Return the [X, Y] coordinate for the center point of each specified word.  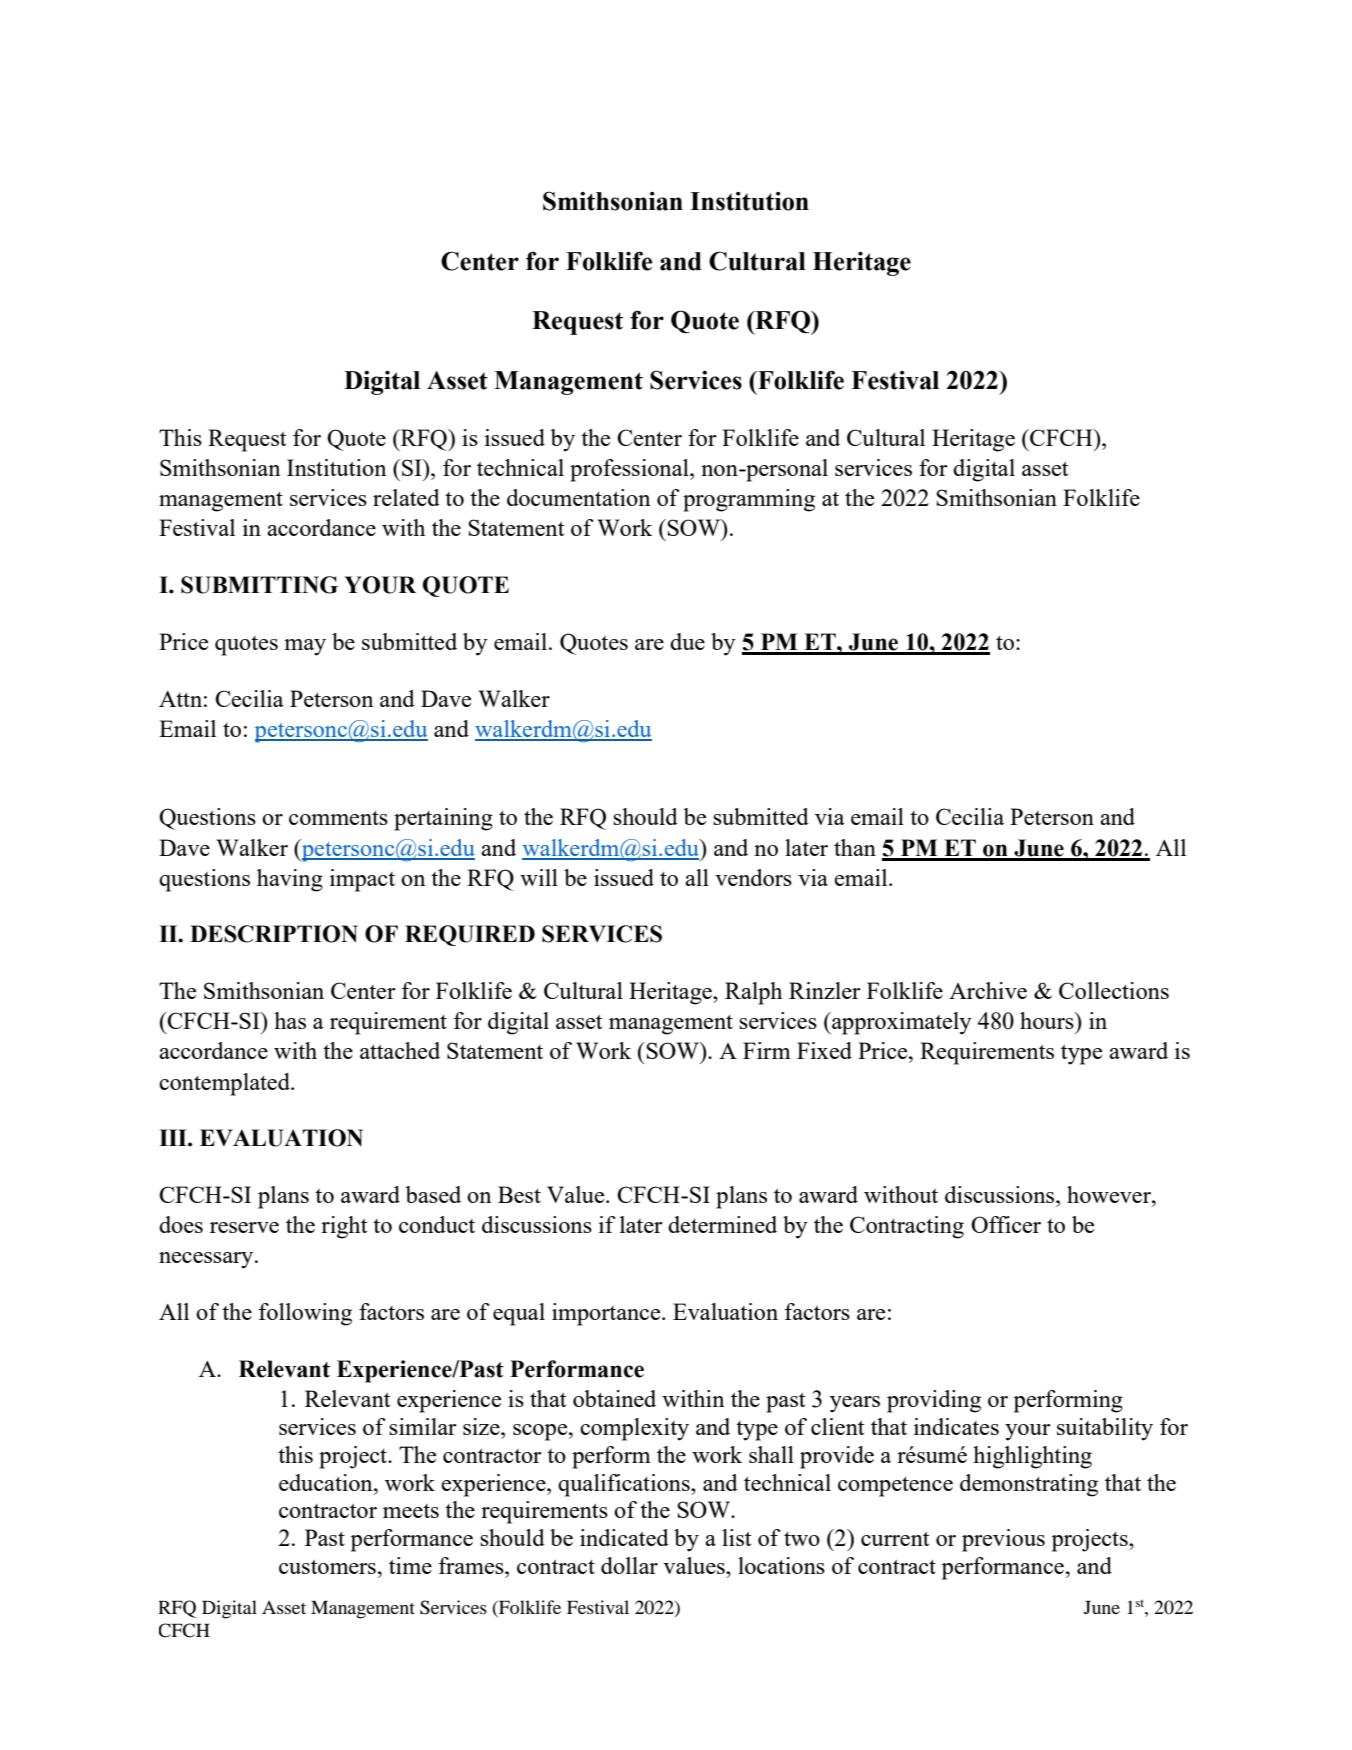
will [539, 877]
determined [722, 1224]
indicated [624, 1537]
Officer [1006, 1224]
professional [630, 470]
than [855, 847]
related [406, 497]
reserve [244, 1227]
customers [327, 1567]
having [290, 880]
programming [749, 500]
